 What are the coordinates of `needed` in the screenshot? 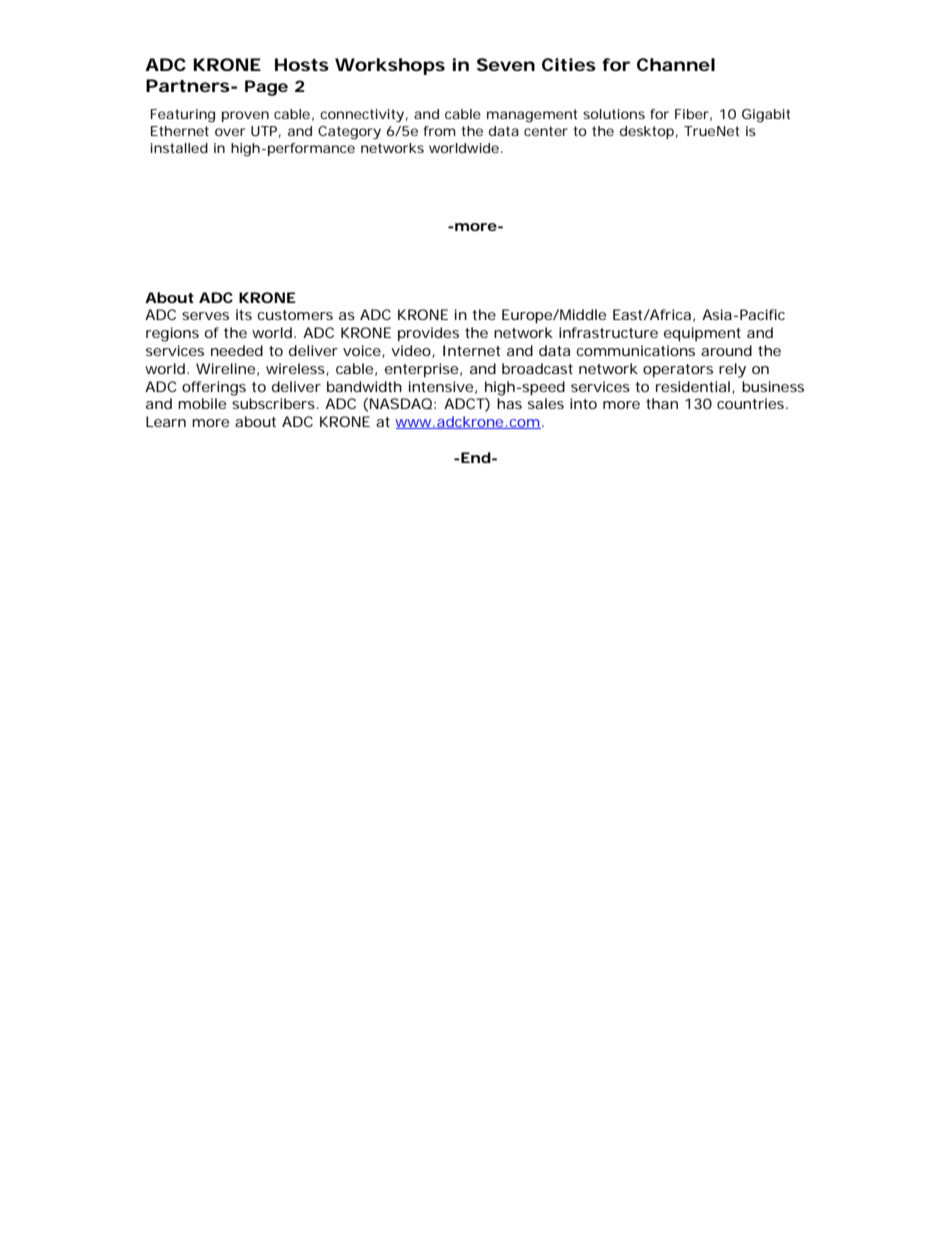 It's located at (237, 350).
